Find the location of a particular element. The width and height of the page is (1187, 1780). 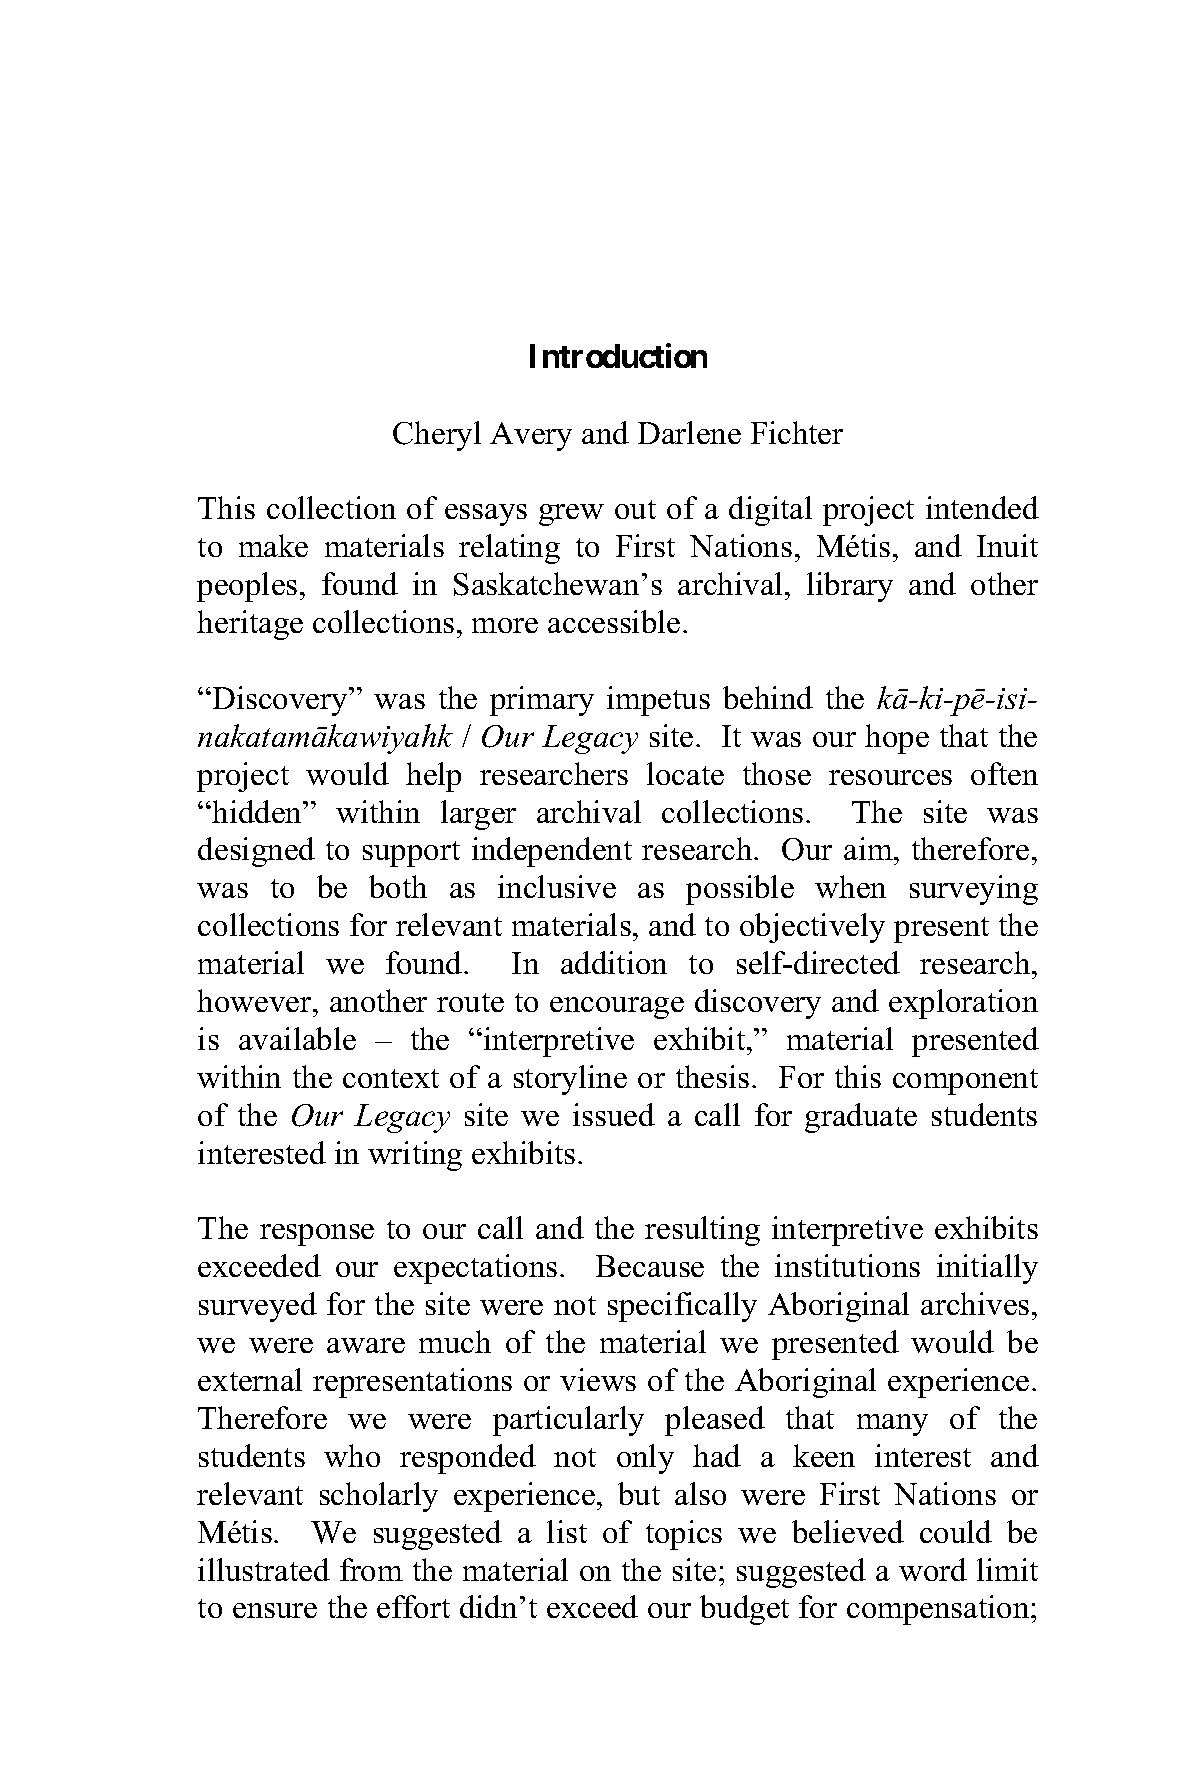

impetus is located at coordinates (658, 701).
